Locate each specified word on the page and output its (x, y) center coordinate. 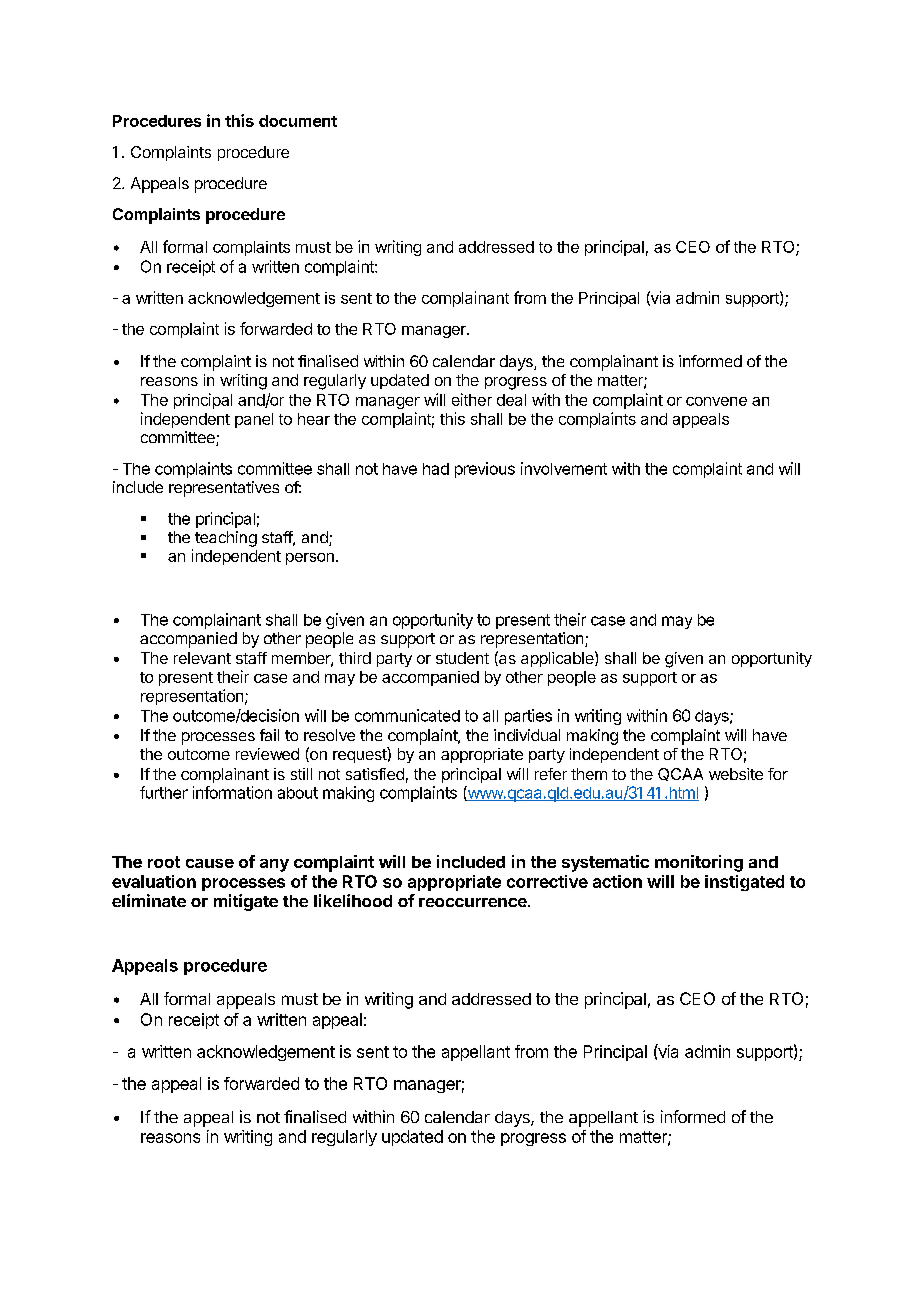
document (298, 121)
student (462, 658)
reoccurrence (474, 902)
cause (210, 863)
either (472, 399)
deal (511, 400)
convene (716, 401)
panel (254, 420)
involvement (564, 468)
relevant (202, 658)
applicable (558, 659)
